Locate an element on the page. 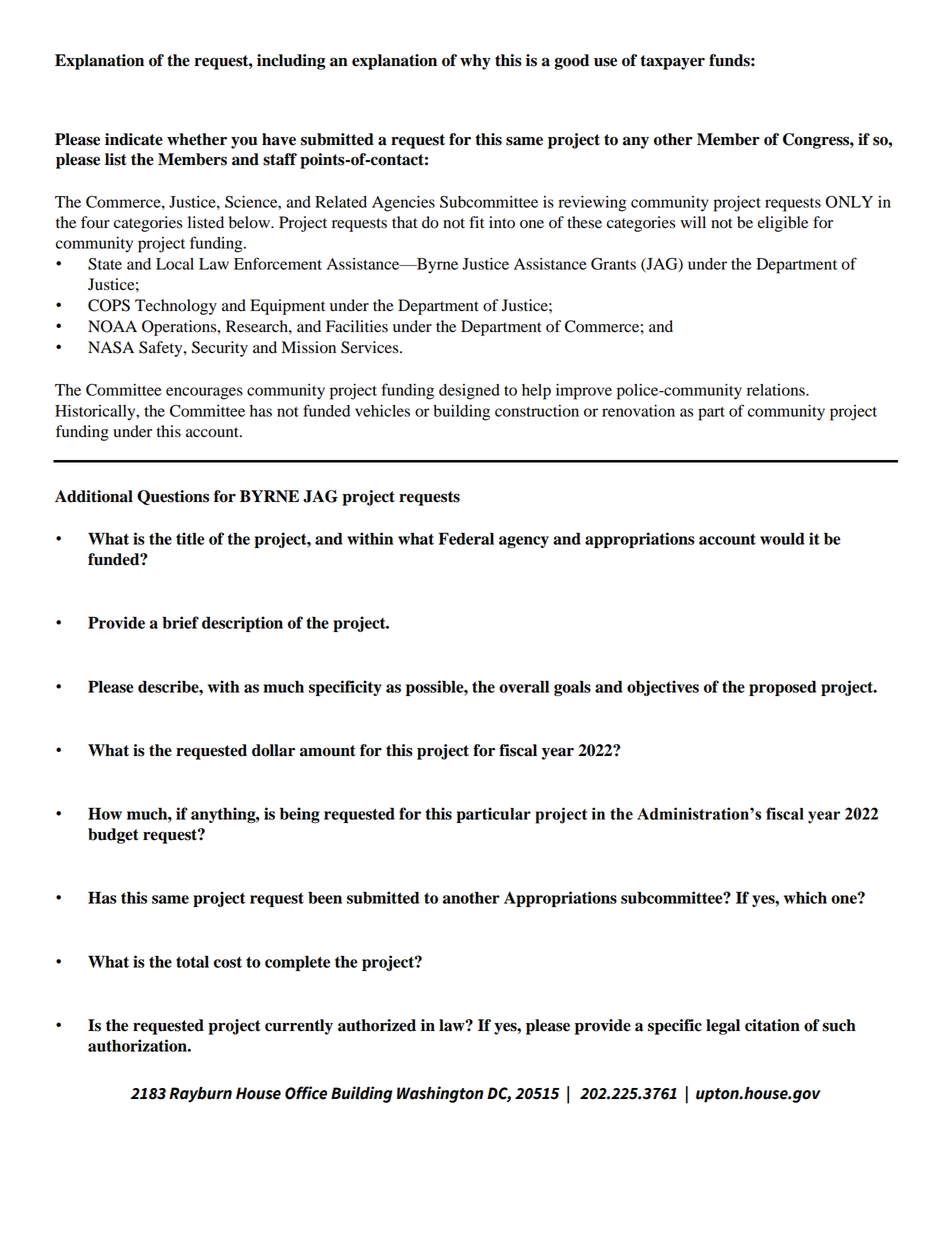 The image size is (952, 1233). Rayburn is located at coordinates (200, 1095).
